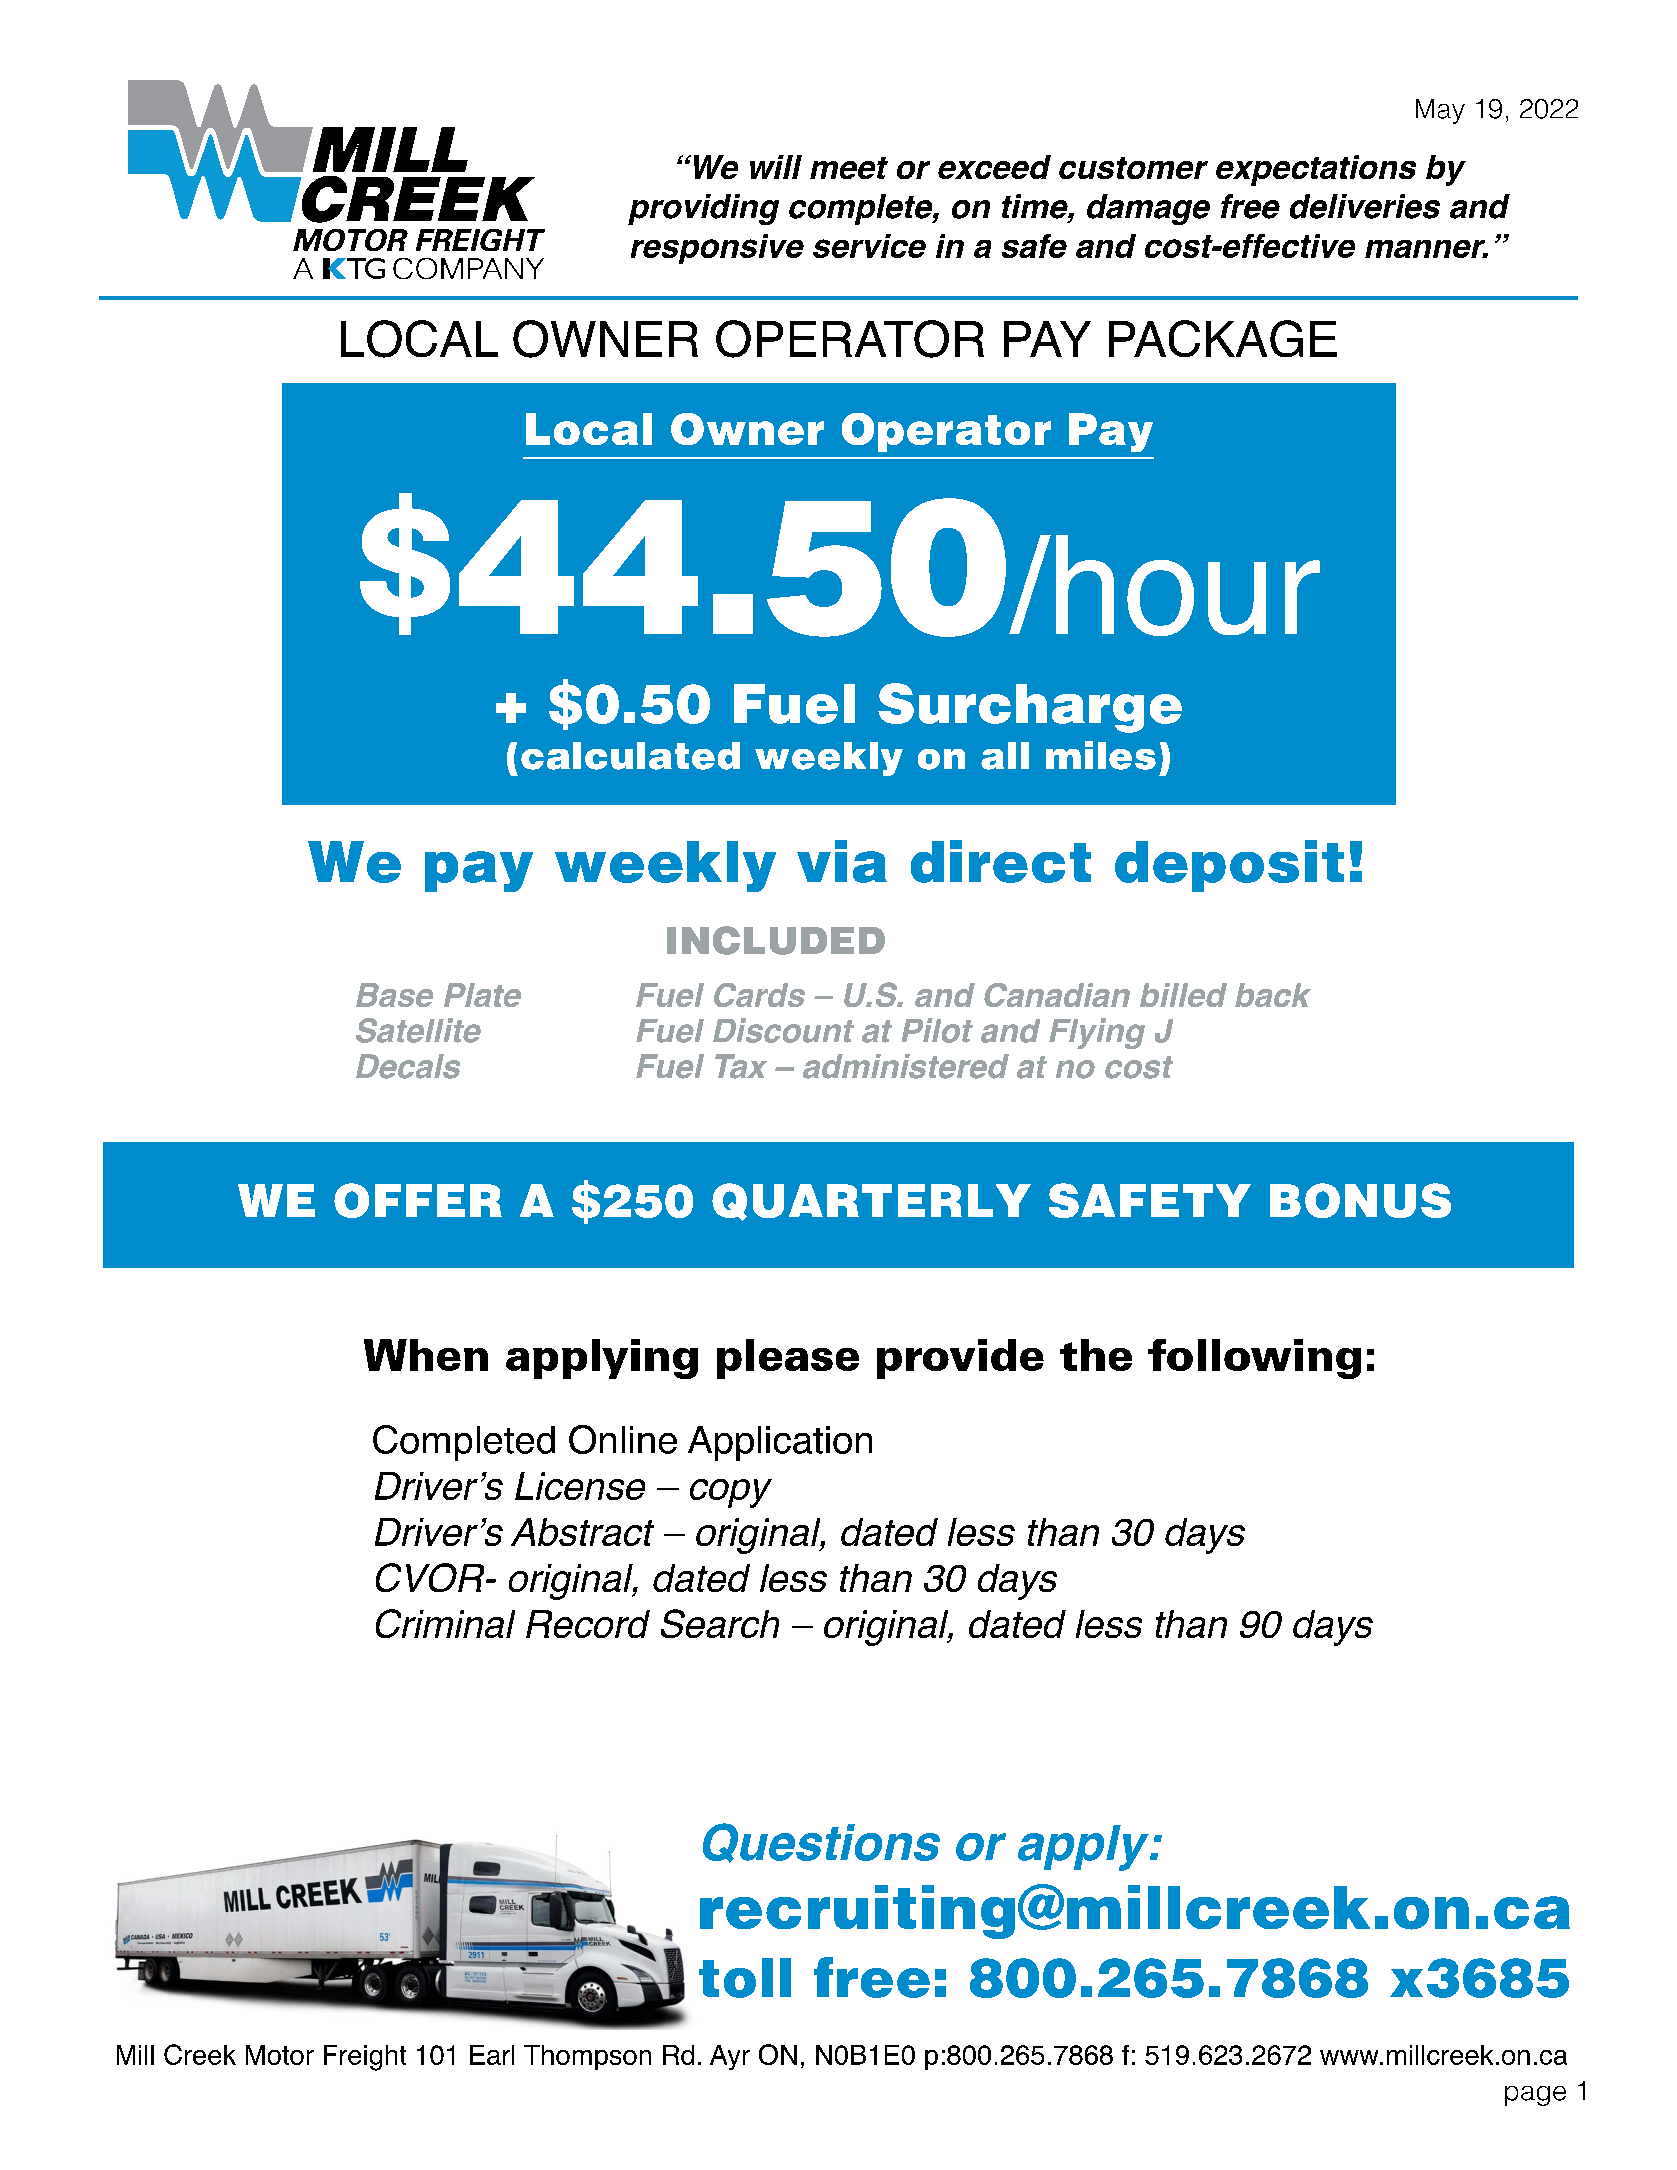 The image size is (1677, 2170). Describe the element at coordinates (1254, 1359) in the screenshot. I see `following` at that location.
